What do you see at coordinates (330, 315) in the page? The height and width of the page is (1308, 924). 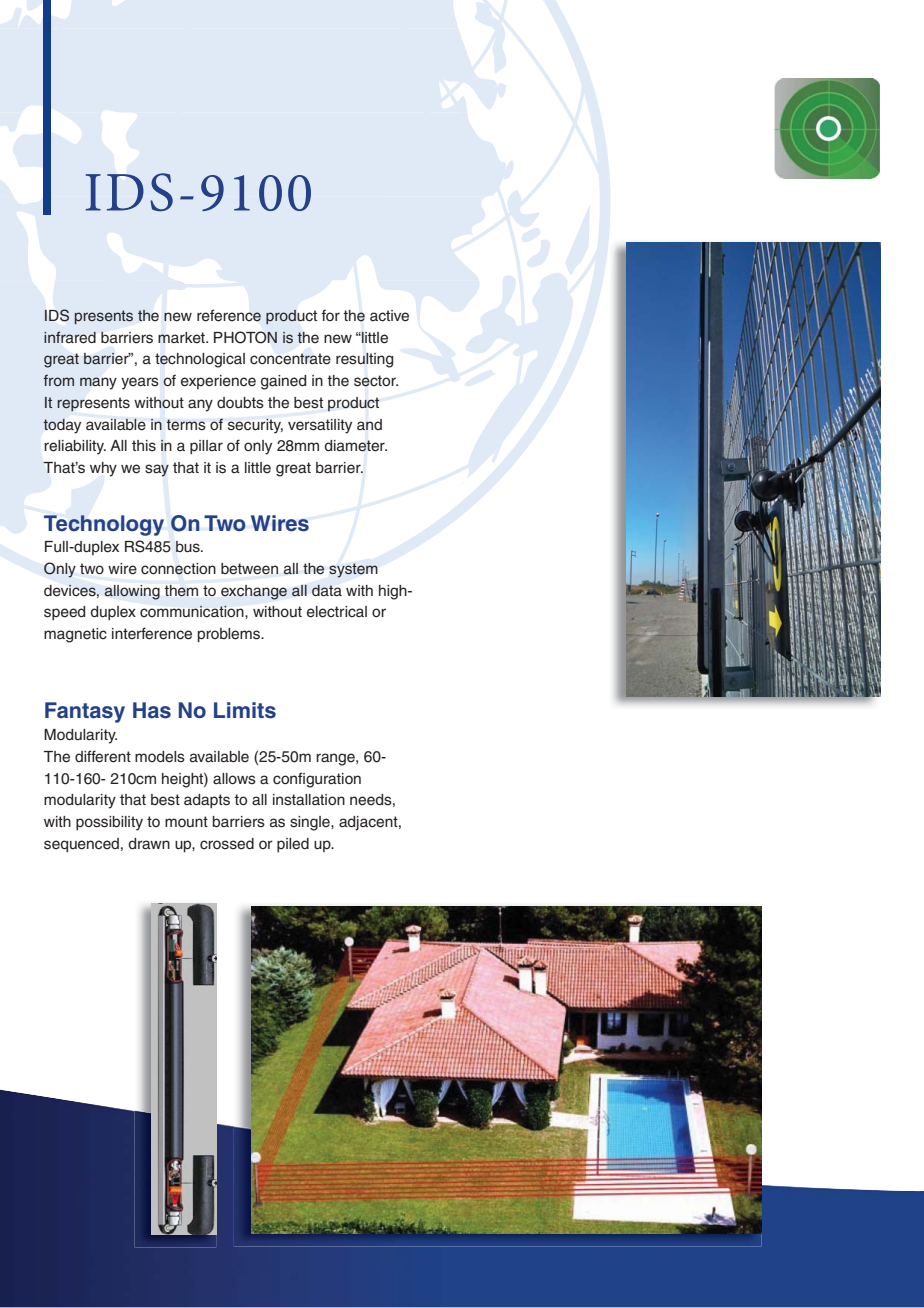 I see `for` at bounding box center [330, 315].
